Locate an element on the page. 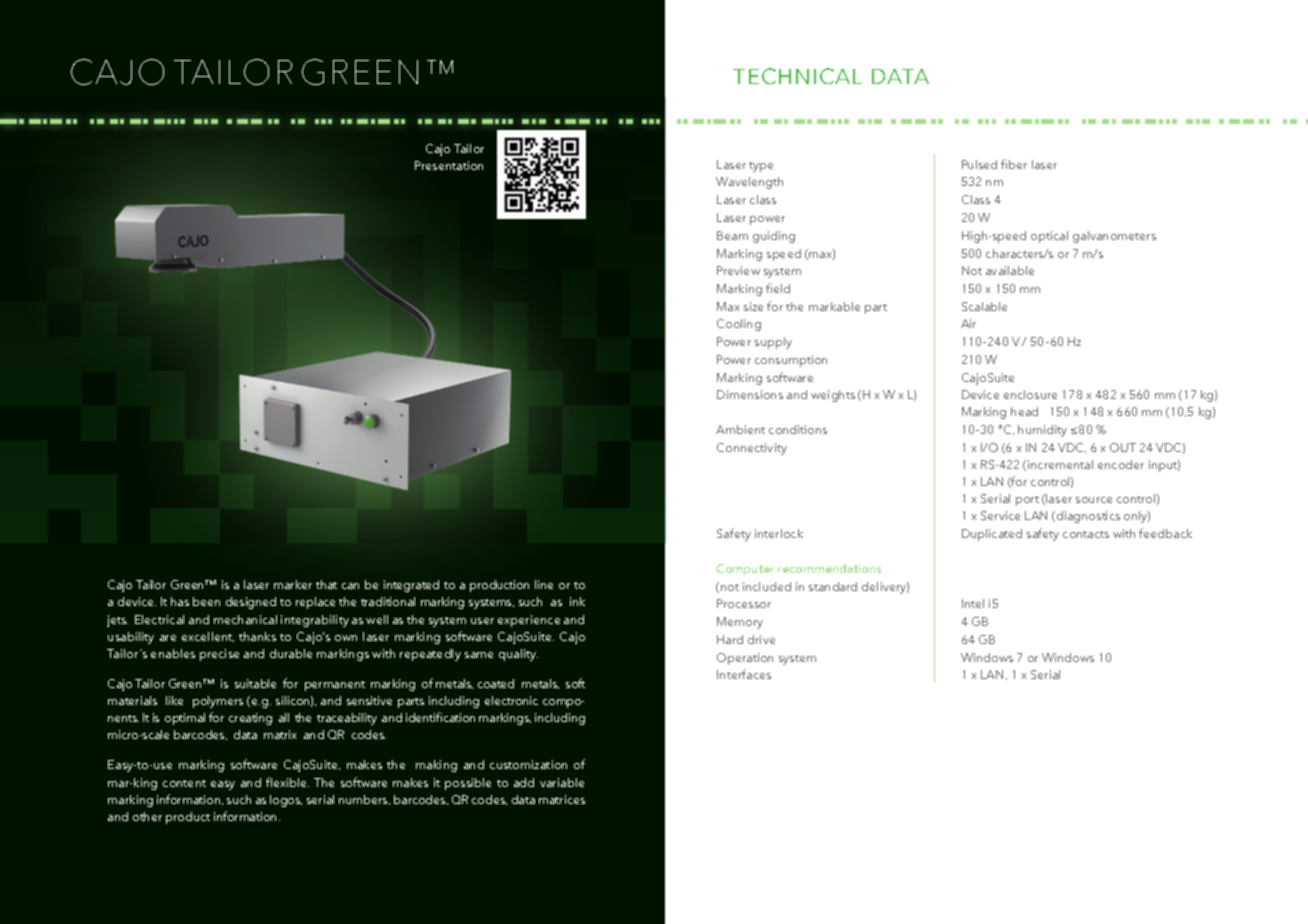 The width and height of the page is (1308, 924). fiber is located at coordinates (1014, 164).
